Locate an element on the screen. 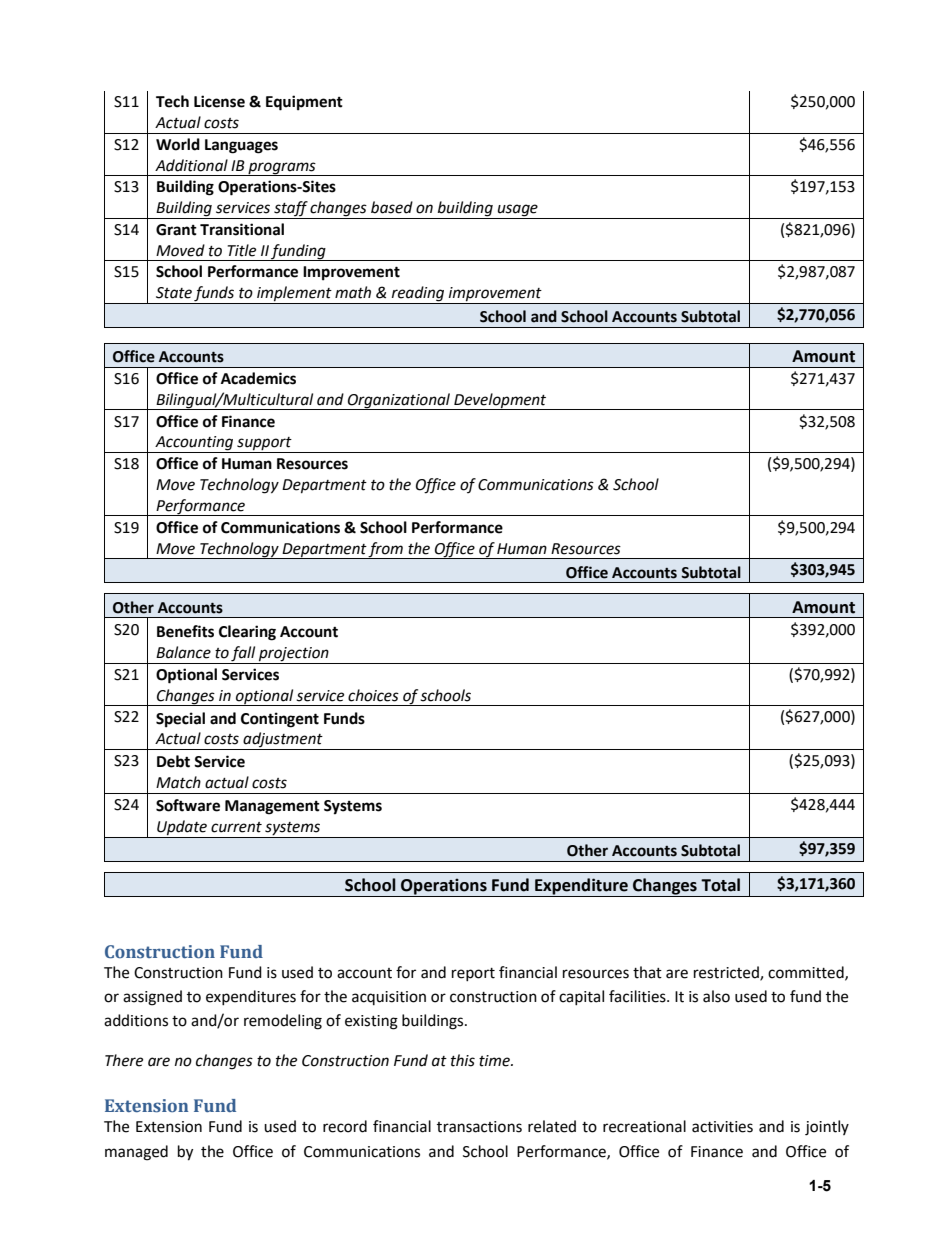 The height and width of the screenshot is (1233, 952). Development is located at coordinates (500, 401).
